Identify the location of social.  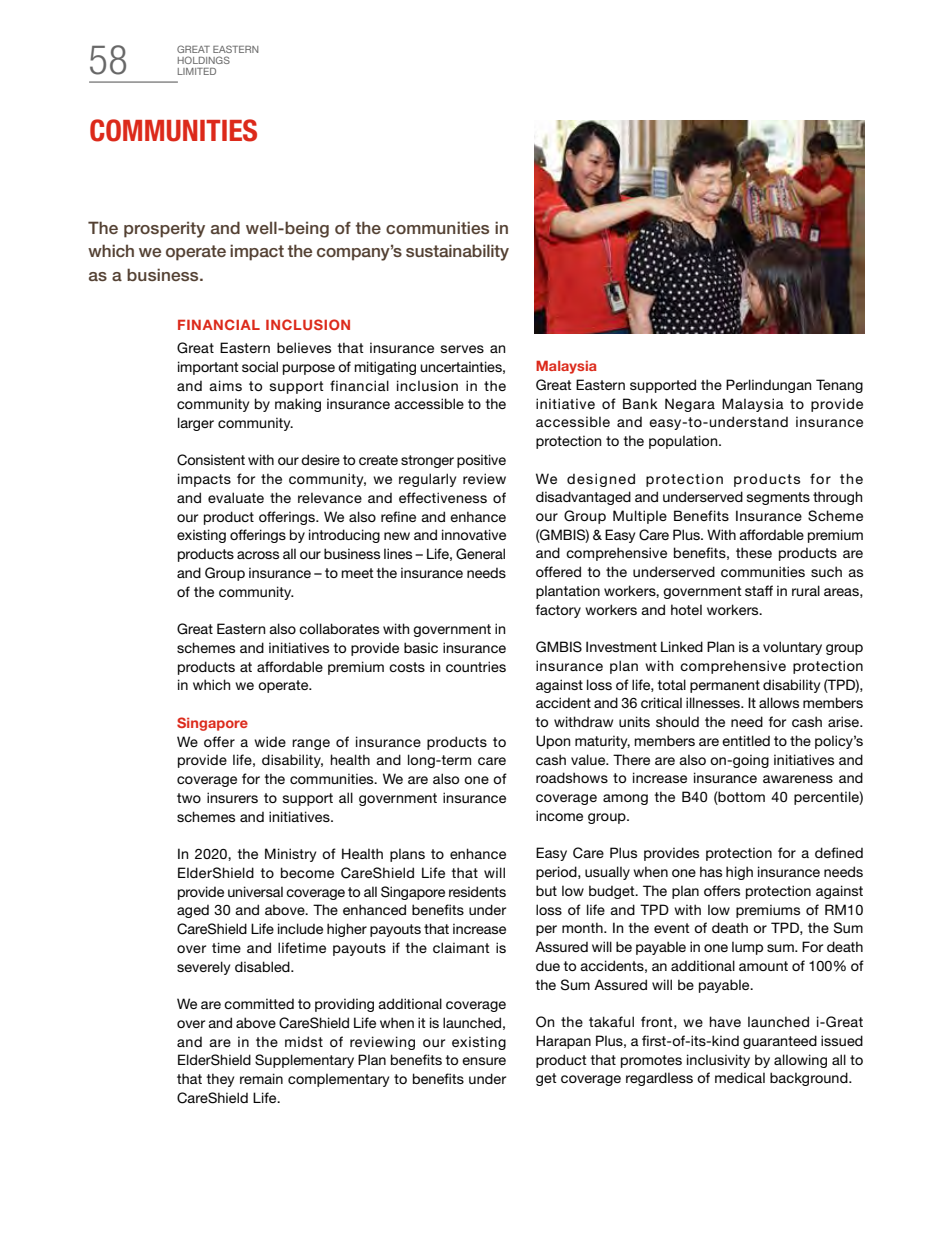
(260, 366).
